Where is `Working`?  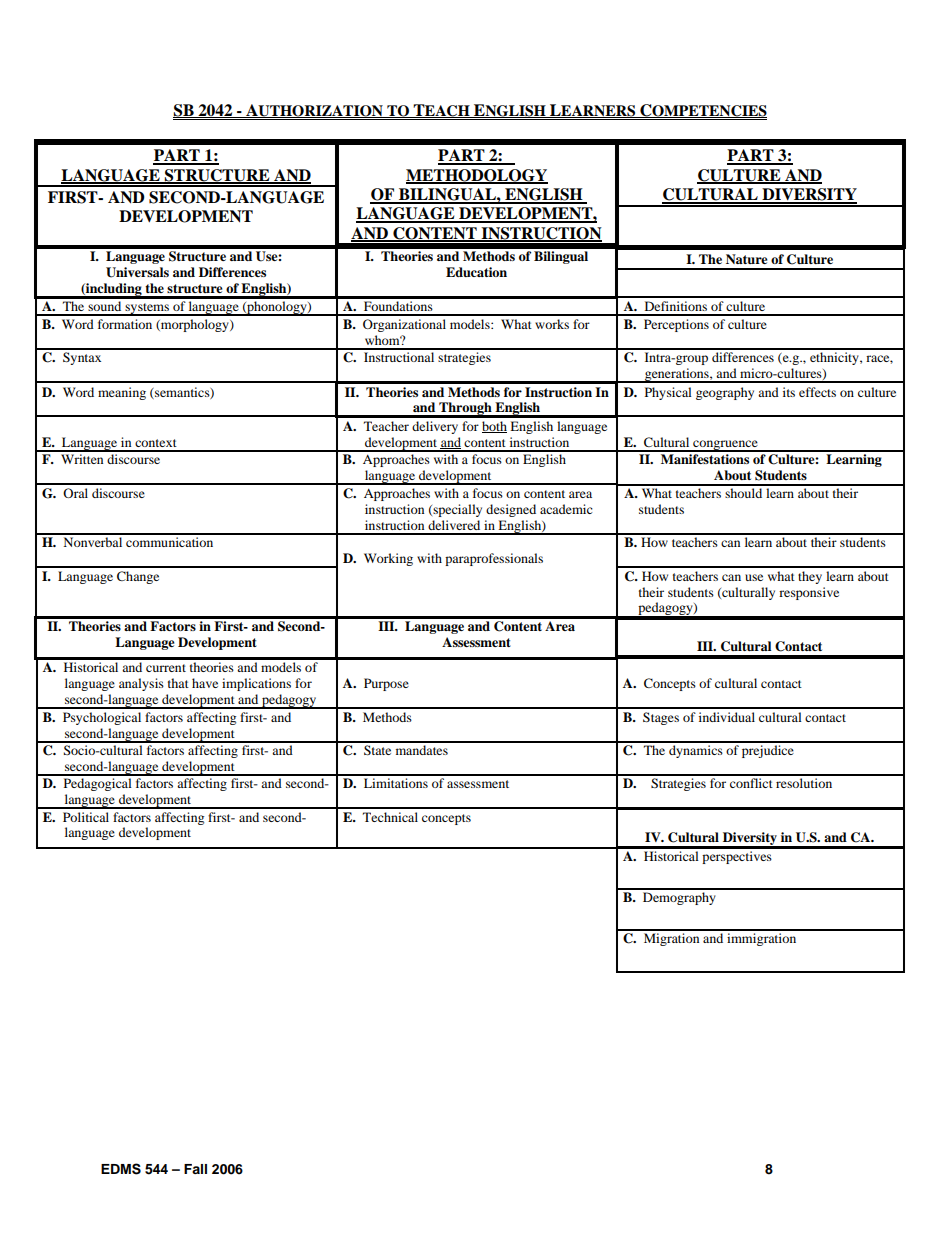
Working is located at coordinates (388, 559).
